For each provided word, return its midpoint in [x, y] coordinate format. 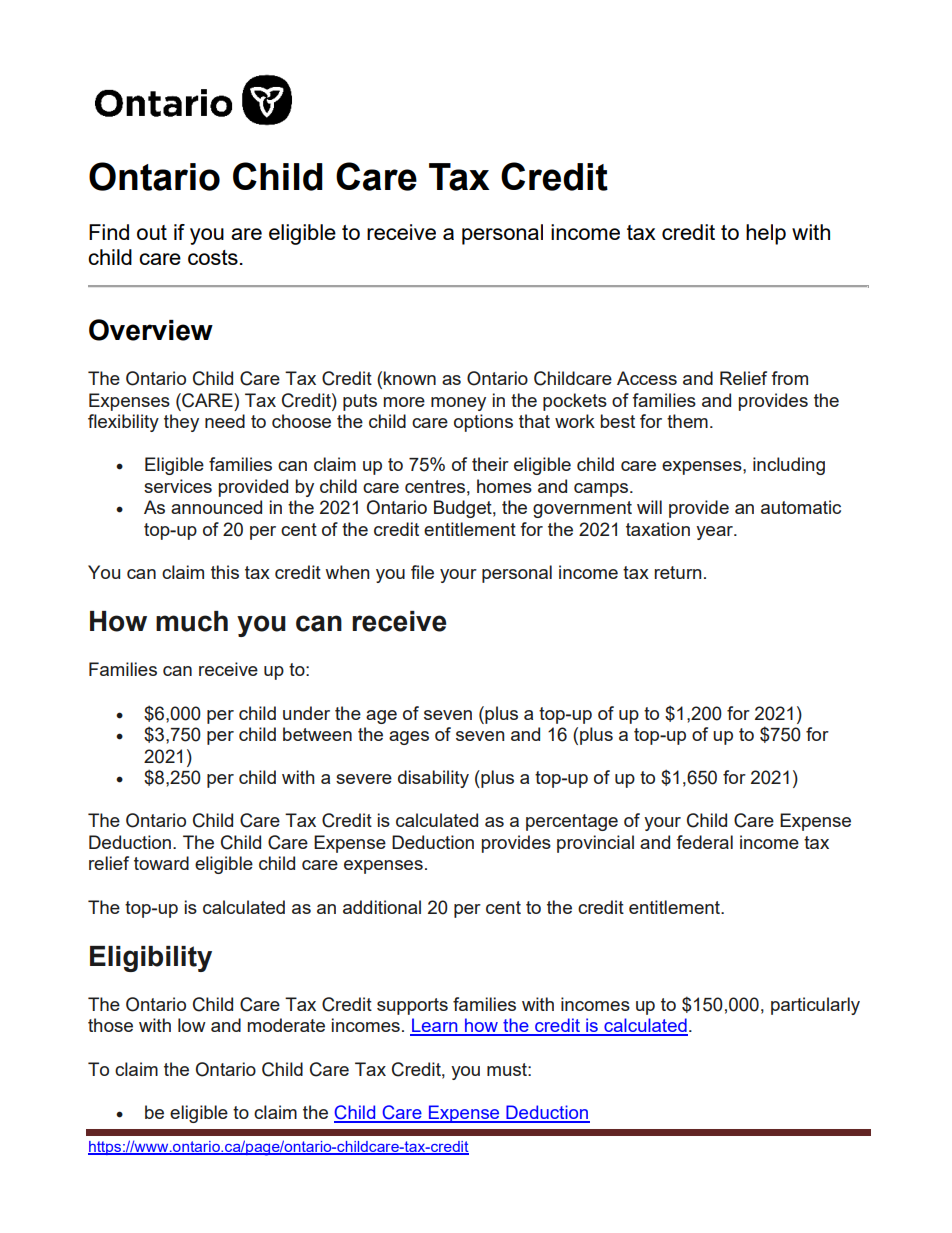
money [458, 404]
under [306, 713]
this [225, 572]
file [422, 572]
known [410, 378]
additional [382, 907]
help [766, 234]
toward [161, 863]
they [181, 423]
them [687, 421]
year [715, 533]
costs [213, 257]
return [677, 572]
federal [704, 842]
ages [409, 738]
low [192, 1025]
